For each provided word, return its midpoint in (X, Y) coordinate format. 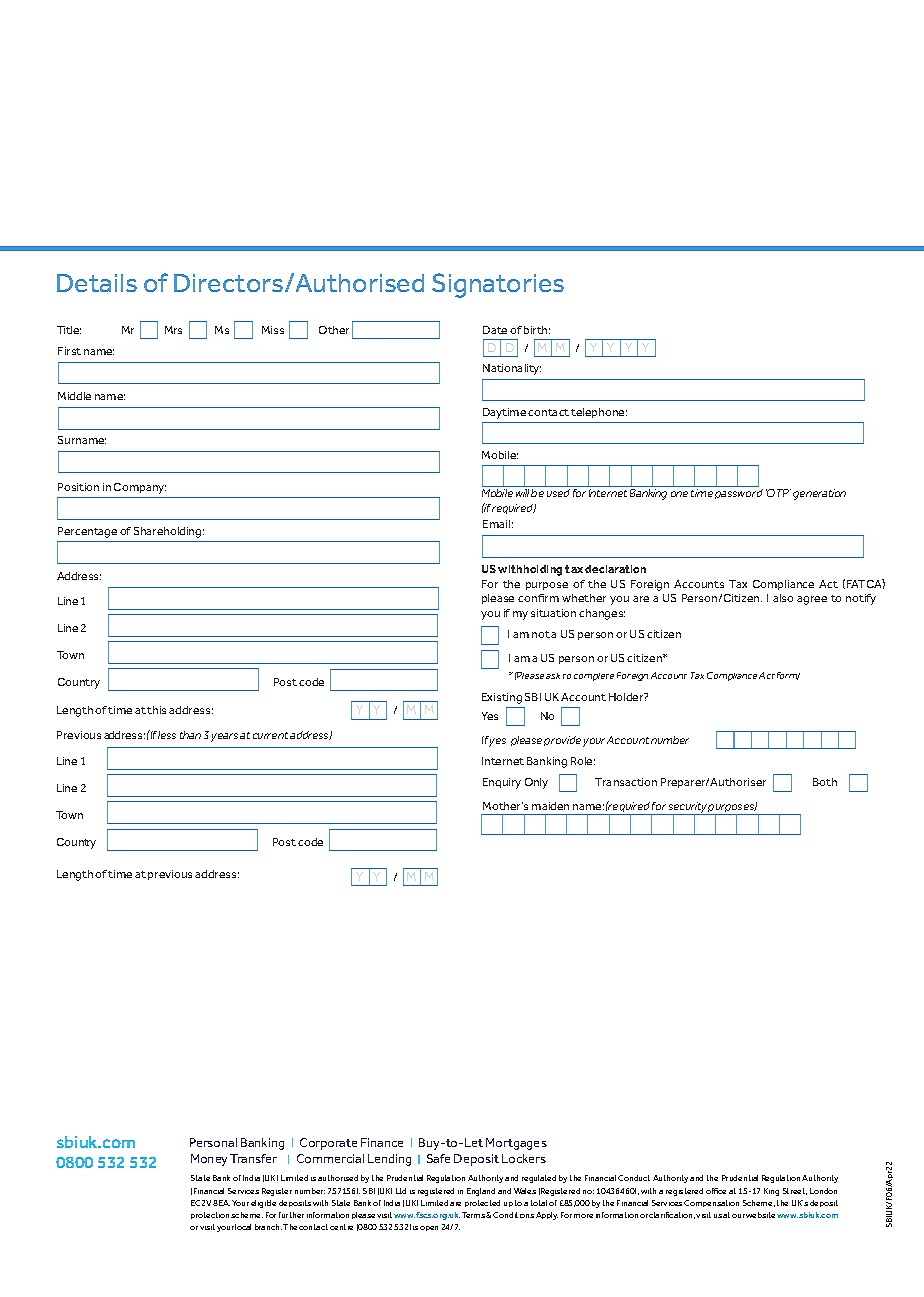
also (783, 598)
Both (825, 782)
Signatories (498, 285)
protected (482, 1203)
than (190, 735)
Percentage (87, 532)
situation (553, 613)
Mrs (173, 330)
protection (210, 1215)
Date (495, 330)
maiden (550, 806)
